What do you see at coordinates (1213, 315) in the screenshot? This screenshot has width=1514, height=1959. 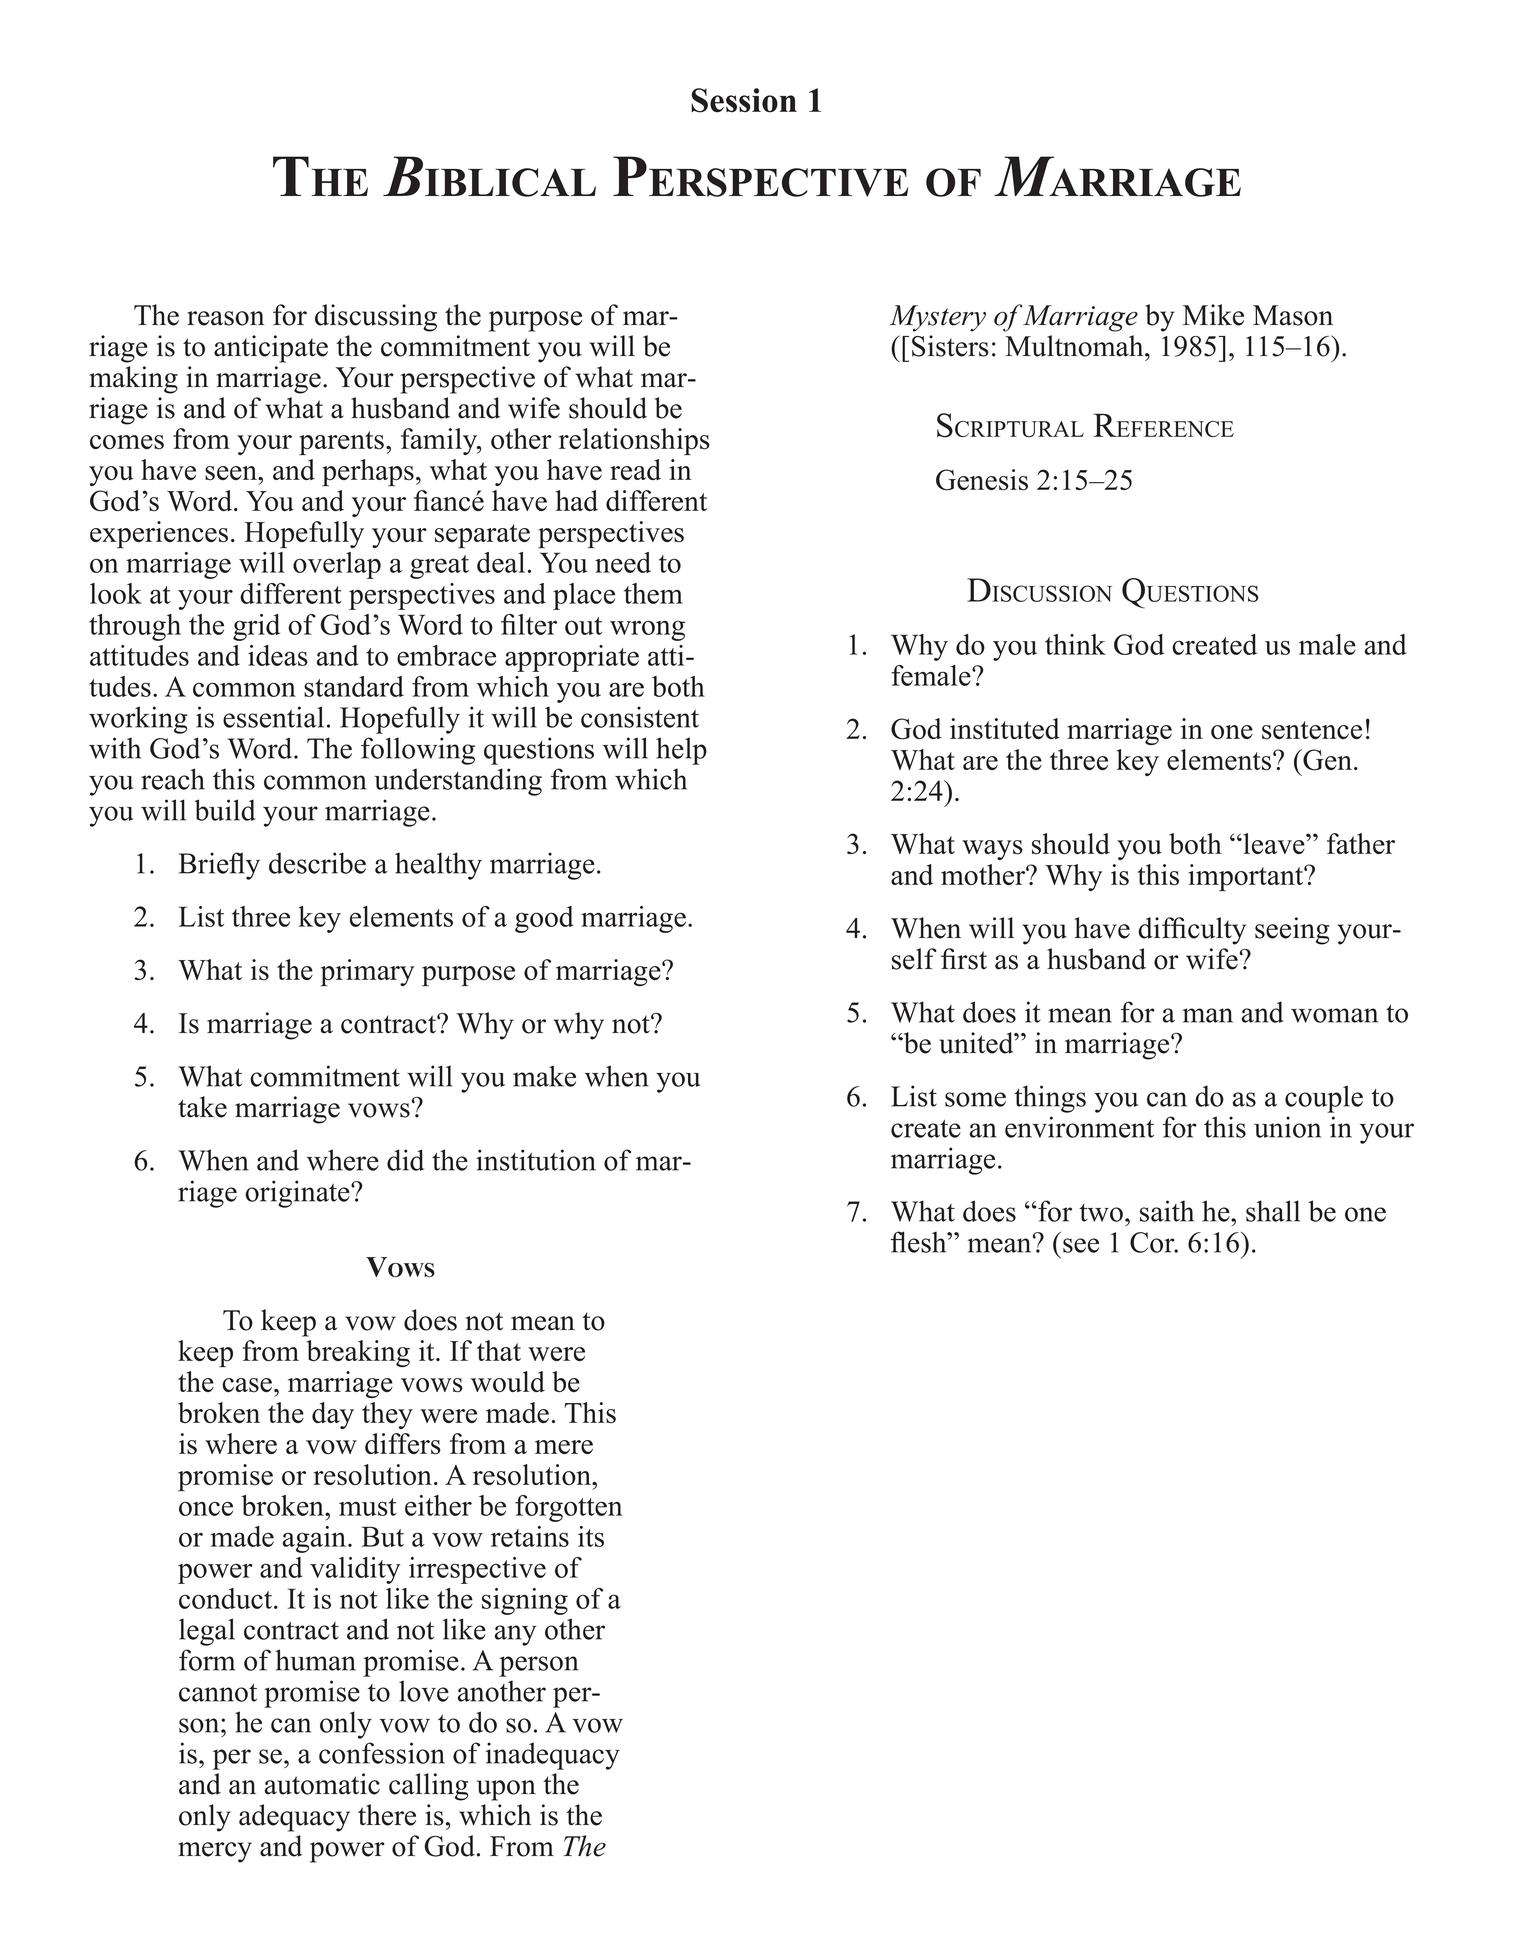 I see `Mike` at bounding box center [1213, 315].
